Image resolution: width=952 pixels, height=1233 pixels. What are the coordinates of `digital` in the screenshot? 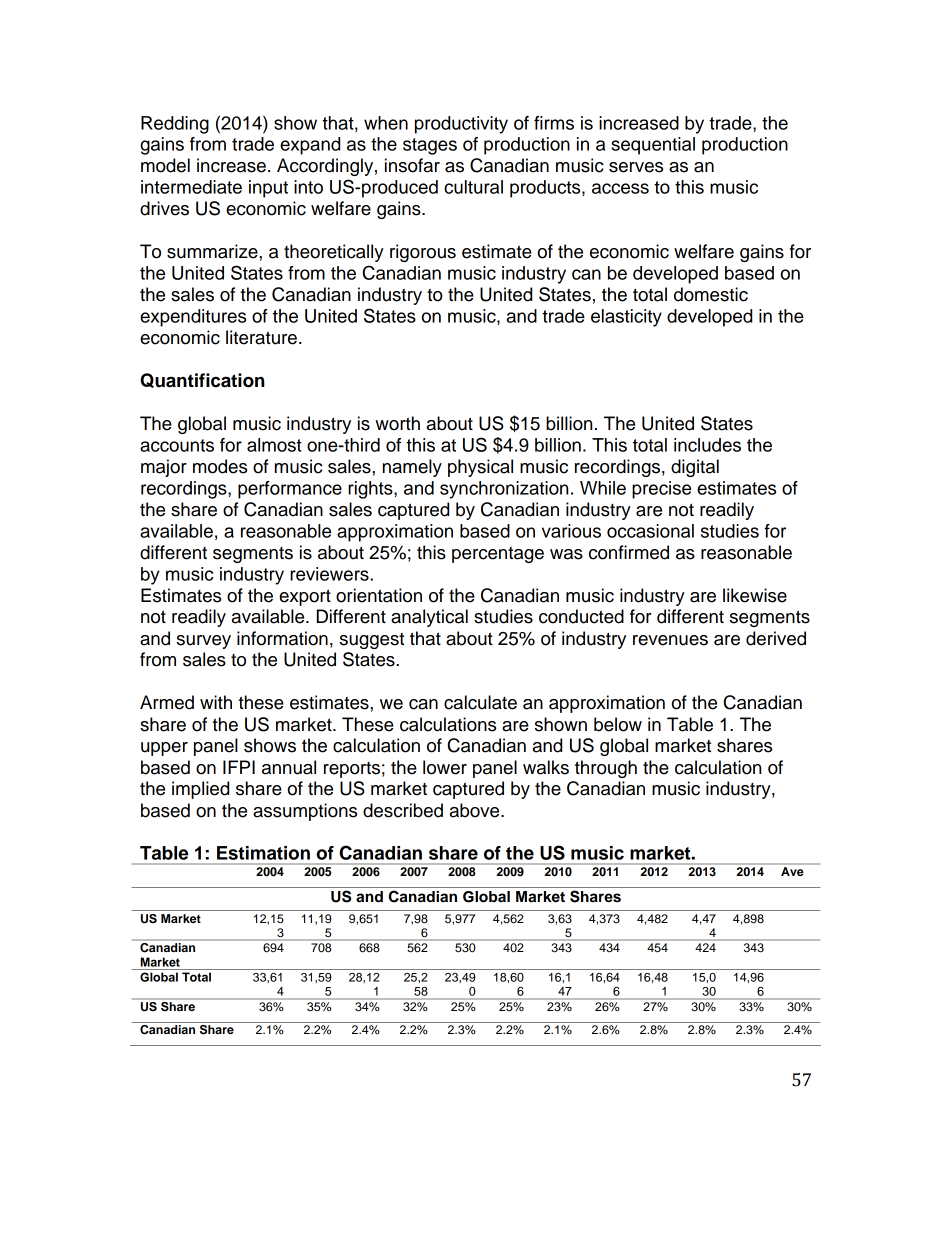 It's located at (695, 468).
